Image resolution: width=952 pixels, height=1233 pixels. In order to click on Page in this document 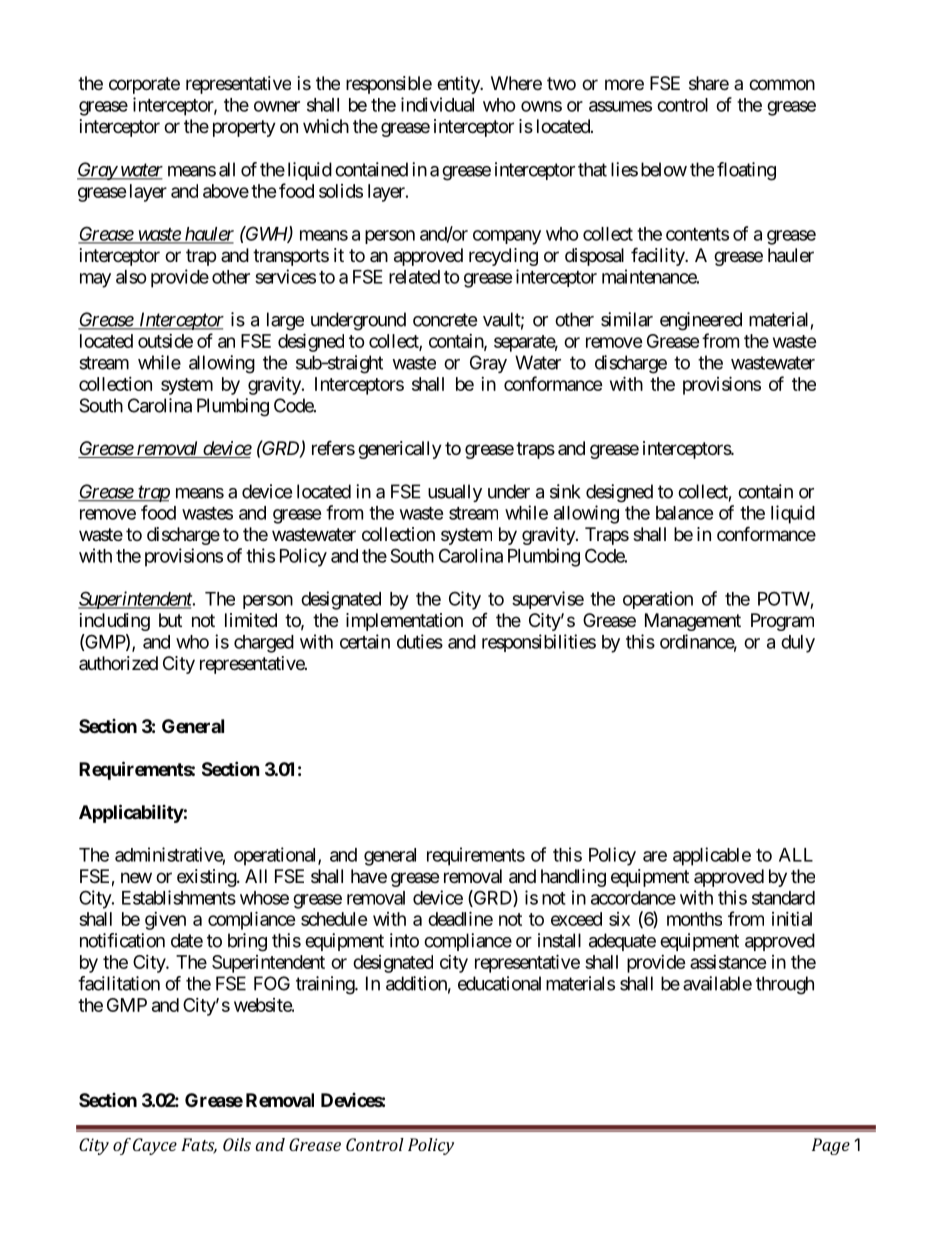, I will do `click(831, 1146)`.
